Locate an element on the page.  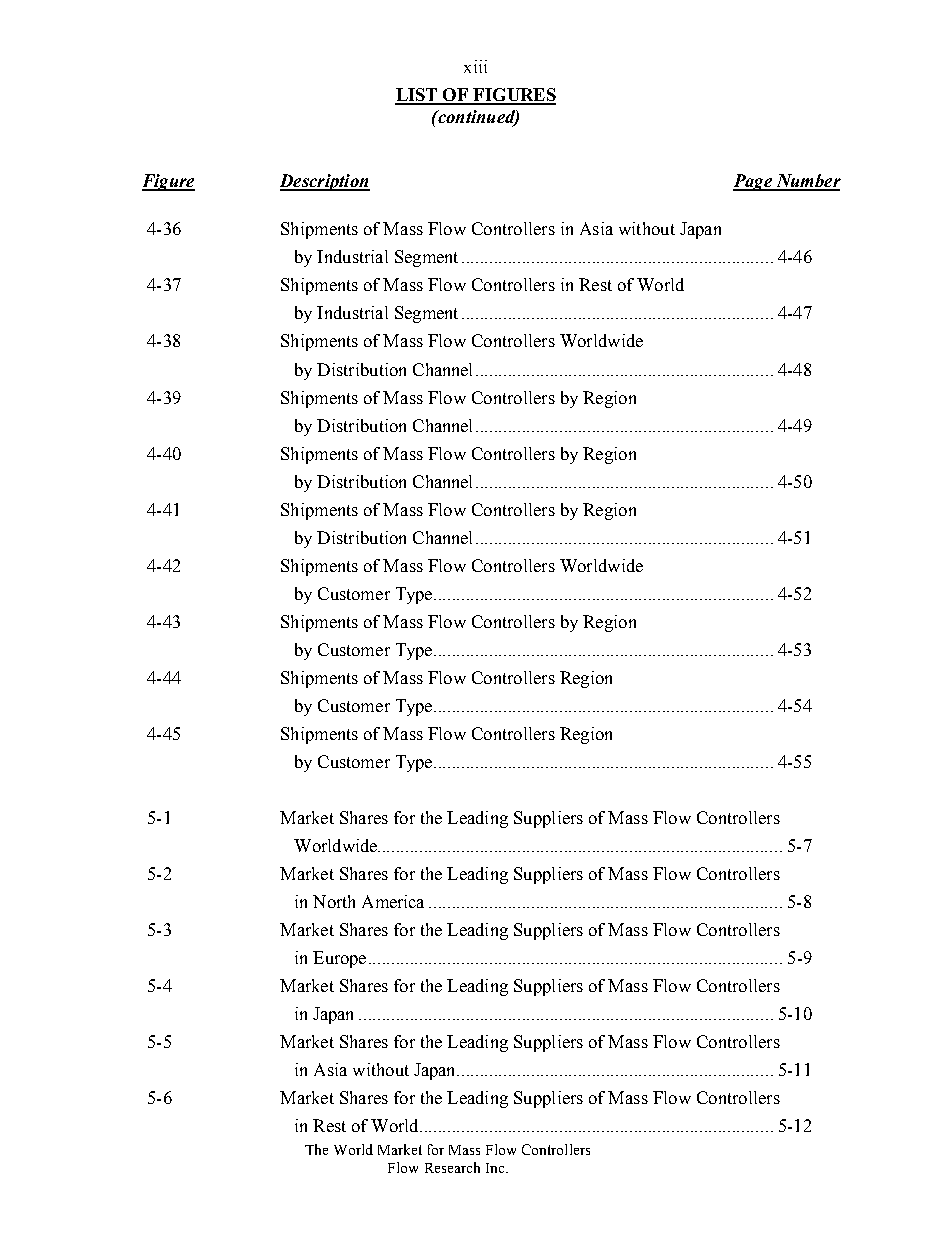
Europe is located at coordinates (339, 959).
